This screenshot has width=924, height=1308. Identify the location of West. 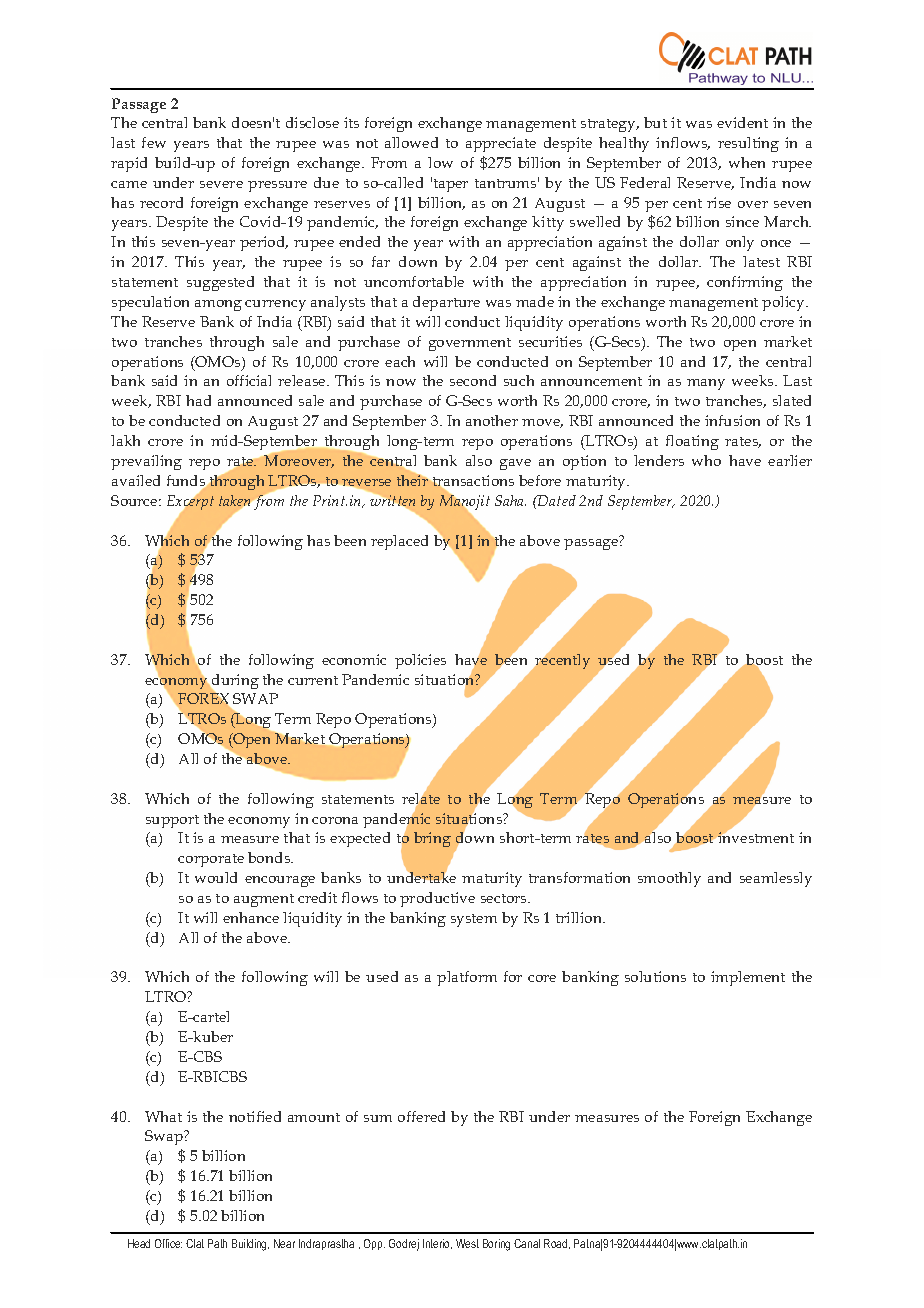
(467, 1243).
